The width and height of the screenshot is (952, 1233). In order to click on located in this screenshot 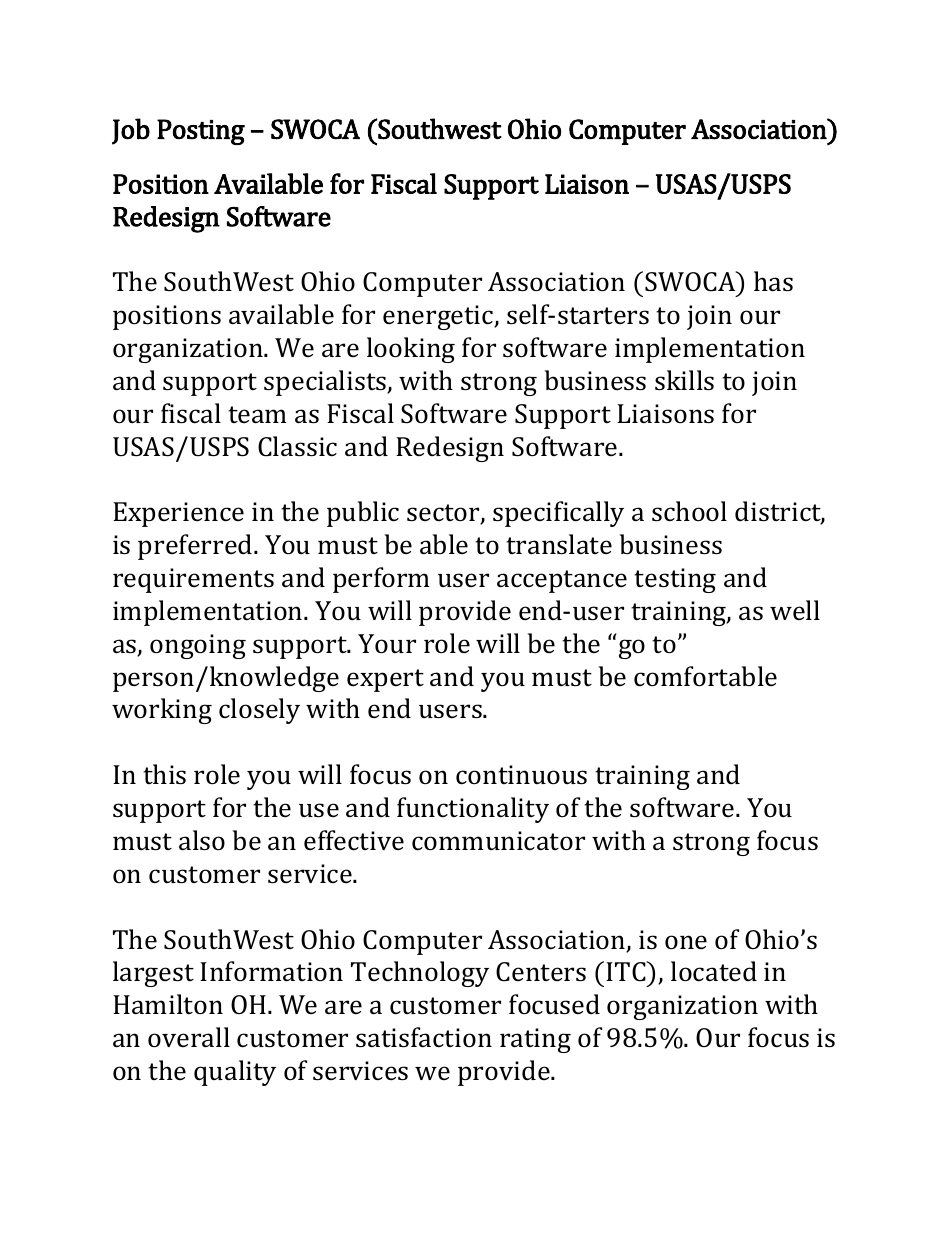, I will do `click(714, 971)`.
